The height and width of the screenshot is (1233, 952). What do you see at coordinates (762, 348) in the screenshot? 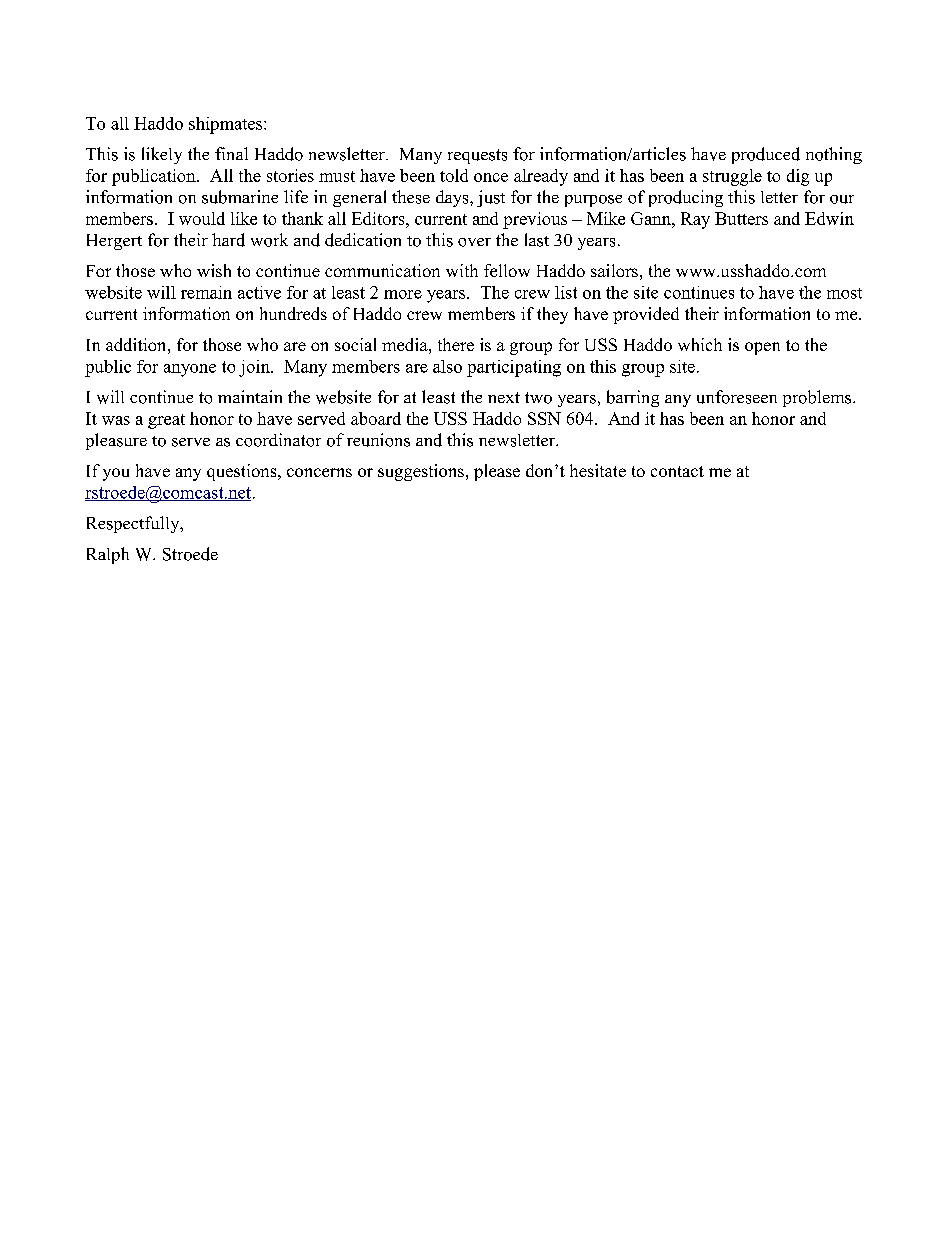
I see `open` at bounding box center [762, 348].
